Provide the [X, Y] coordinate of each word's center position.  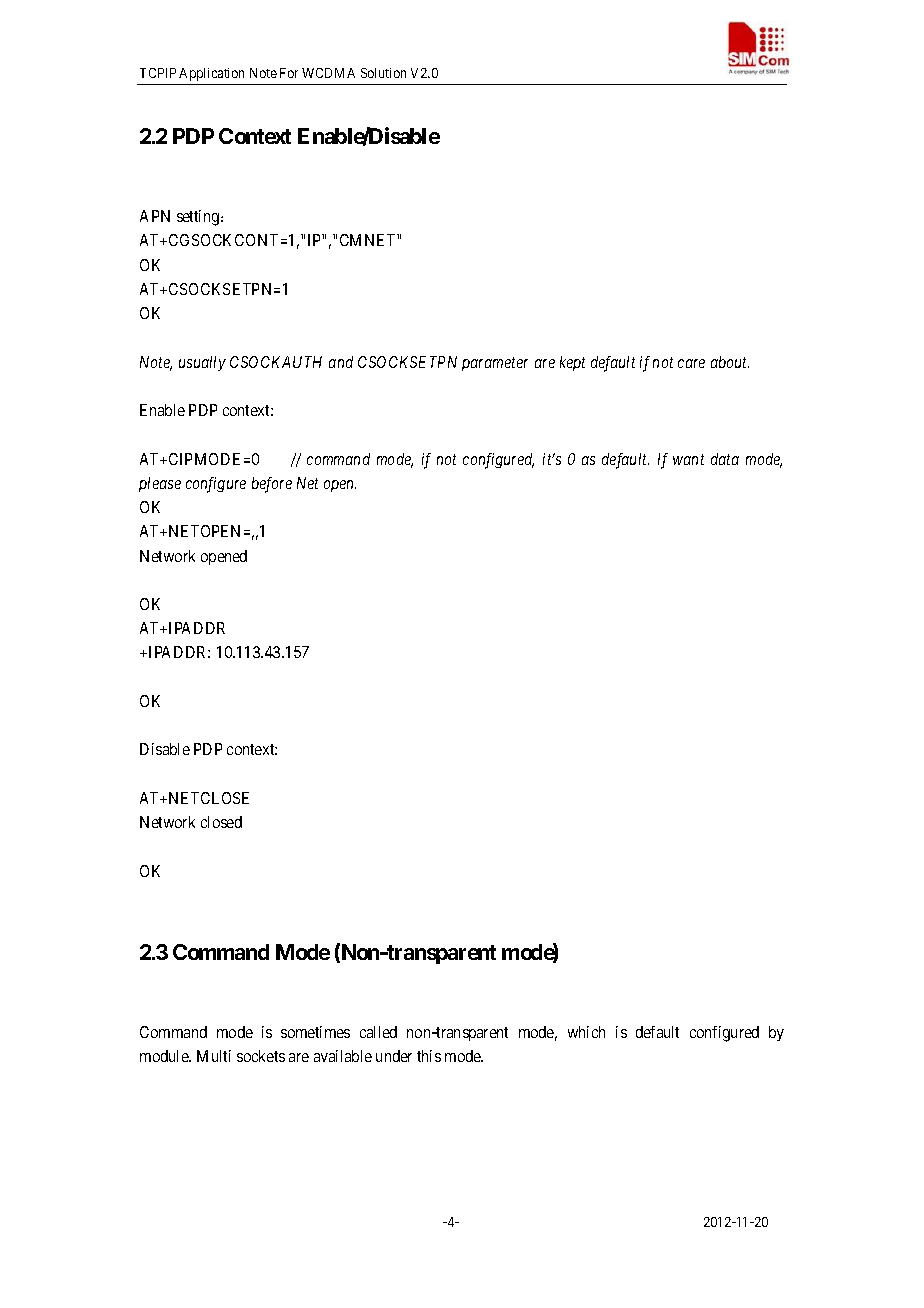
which [586, 1032]
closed [221, 822]
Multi [214, 1056]
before [272, 485]
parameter [495, 364]
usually [202, 363]
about [730, 362]
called [378, 1032]
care [691, 363]
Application [211, 74]
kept [572, 363]
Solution [383, 73]
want [688, 459]
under [394, 1056]
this [429, 1056]
